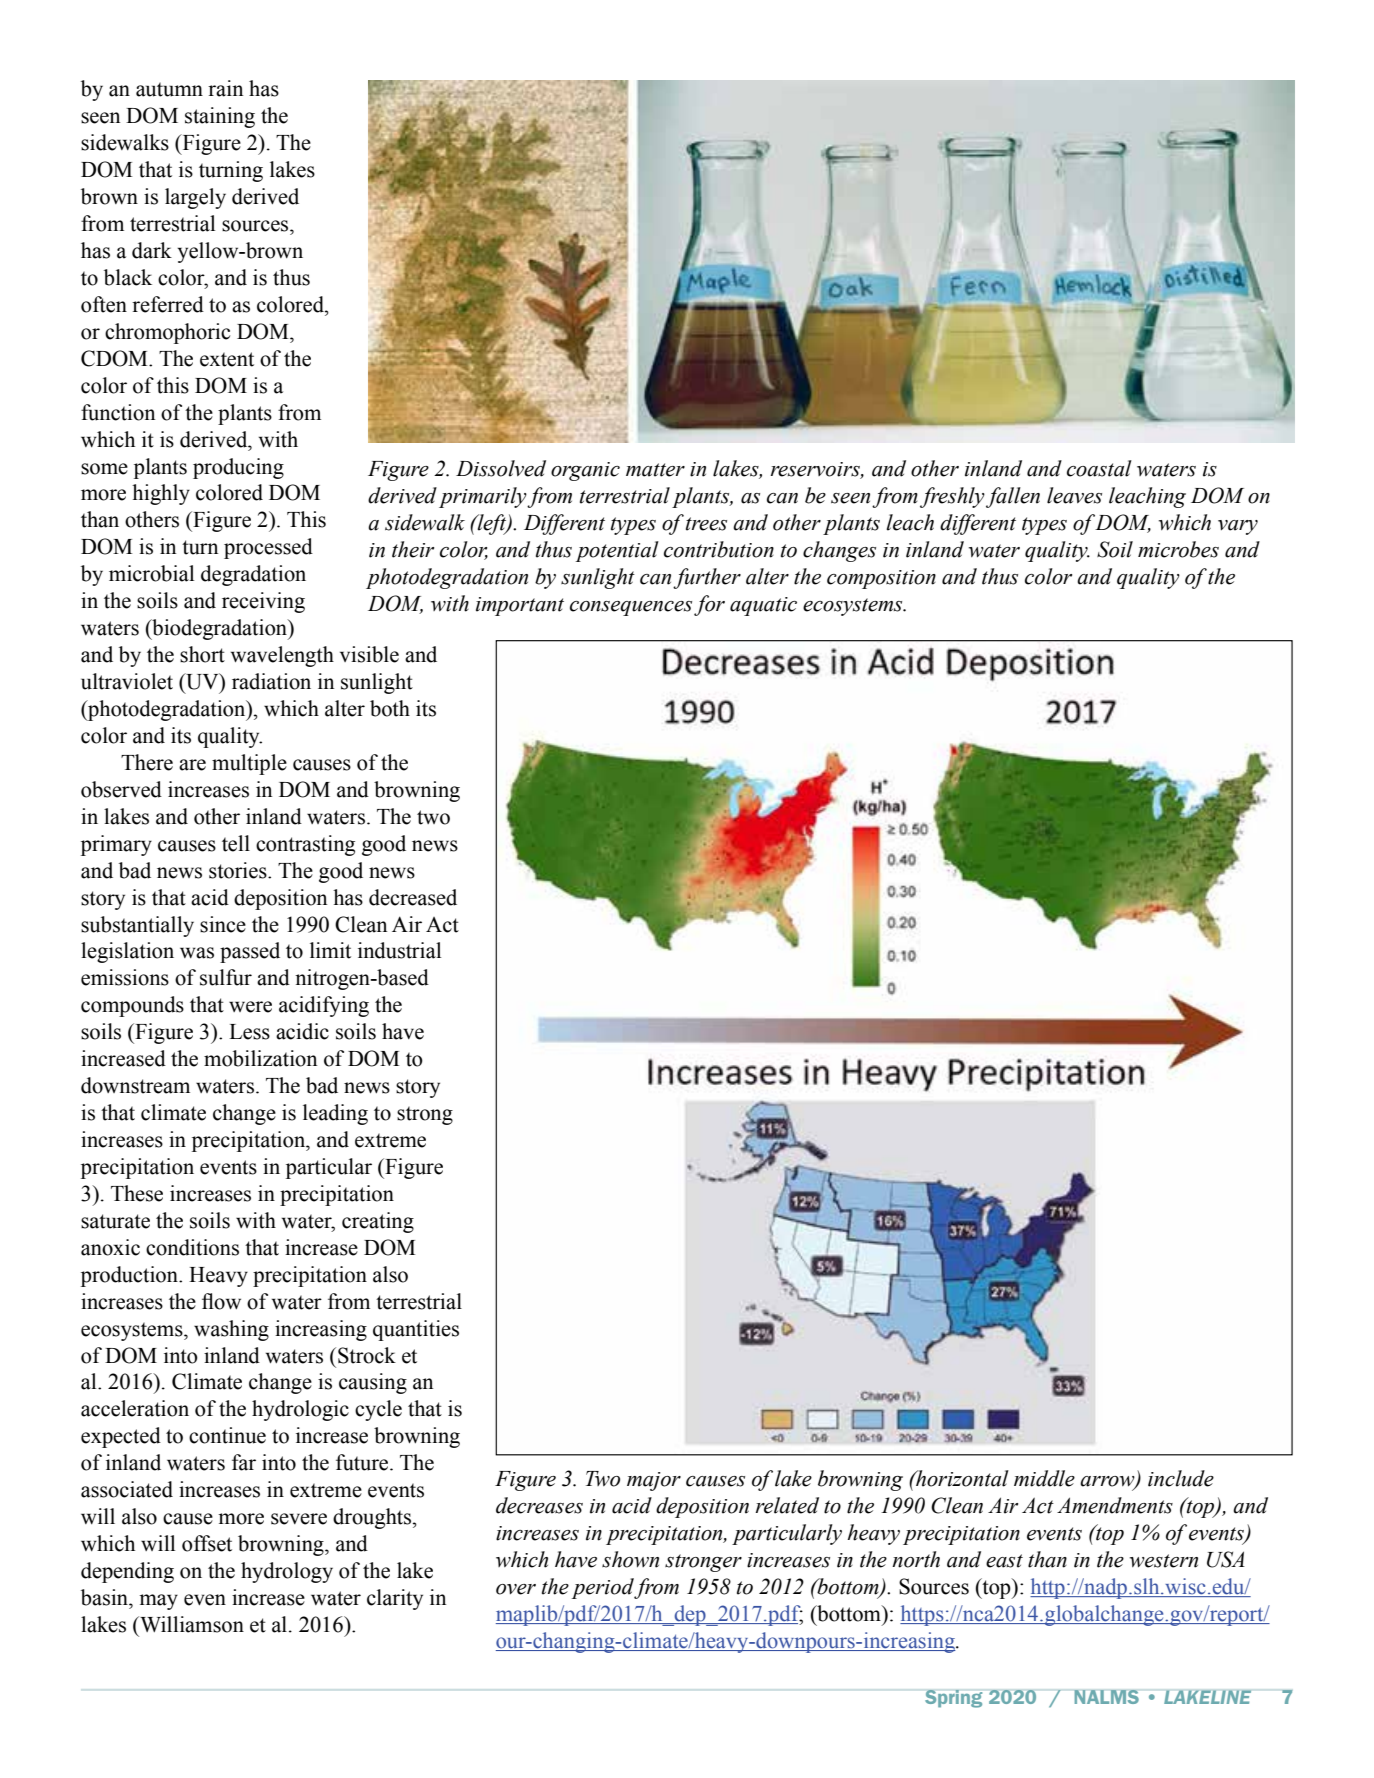  Describe the element at coordinates (1099, 468) in the screenshot. I see `coastal` at that location.
